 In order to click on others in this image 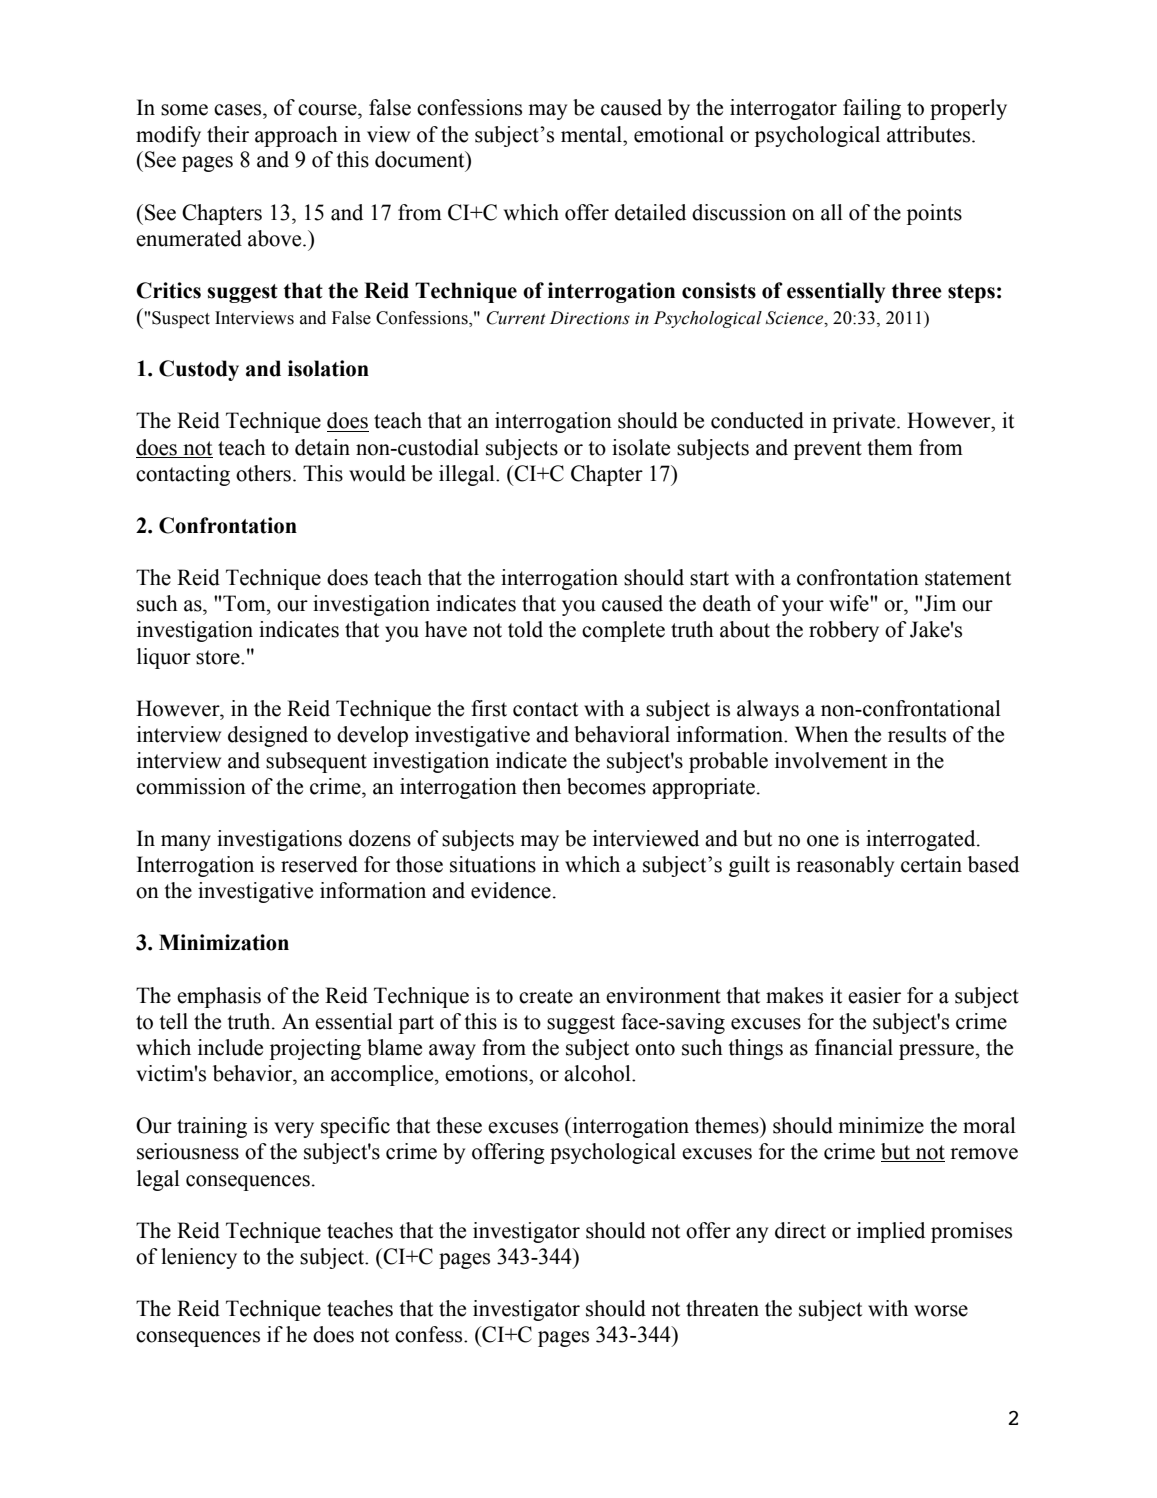, I will do `click(263, 473)`.
